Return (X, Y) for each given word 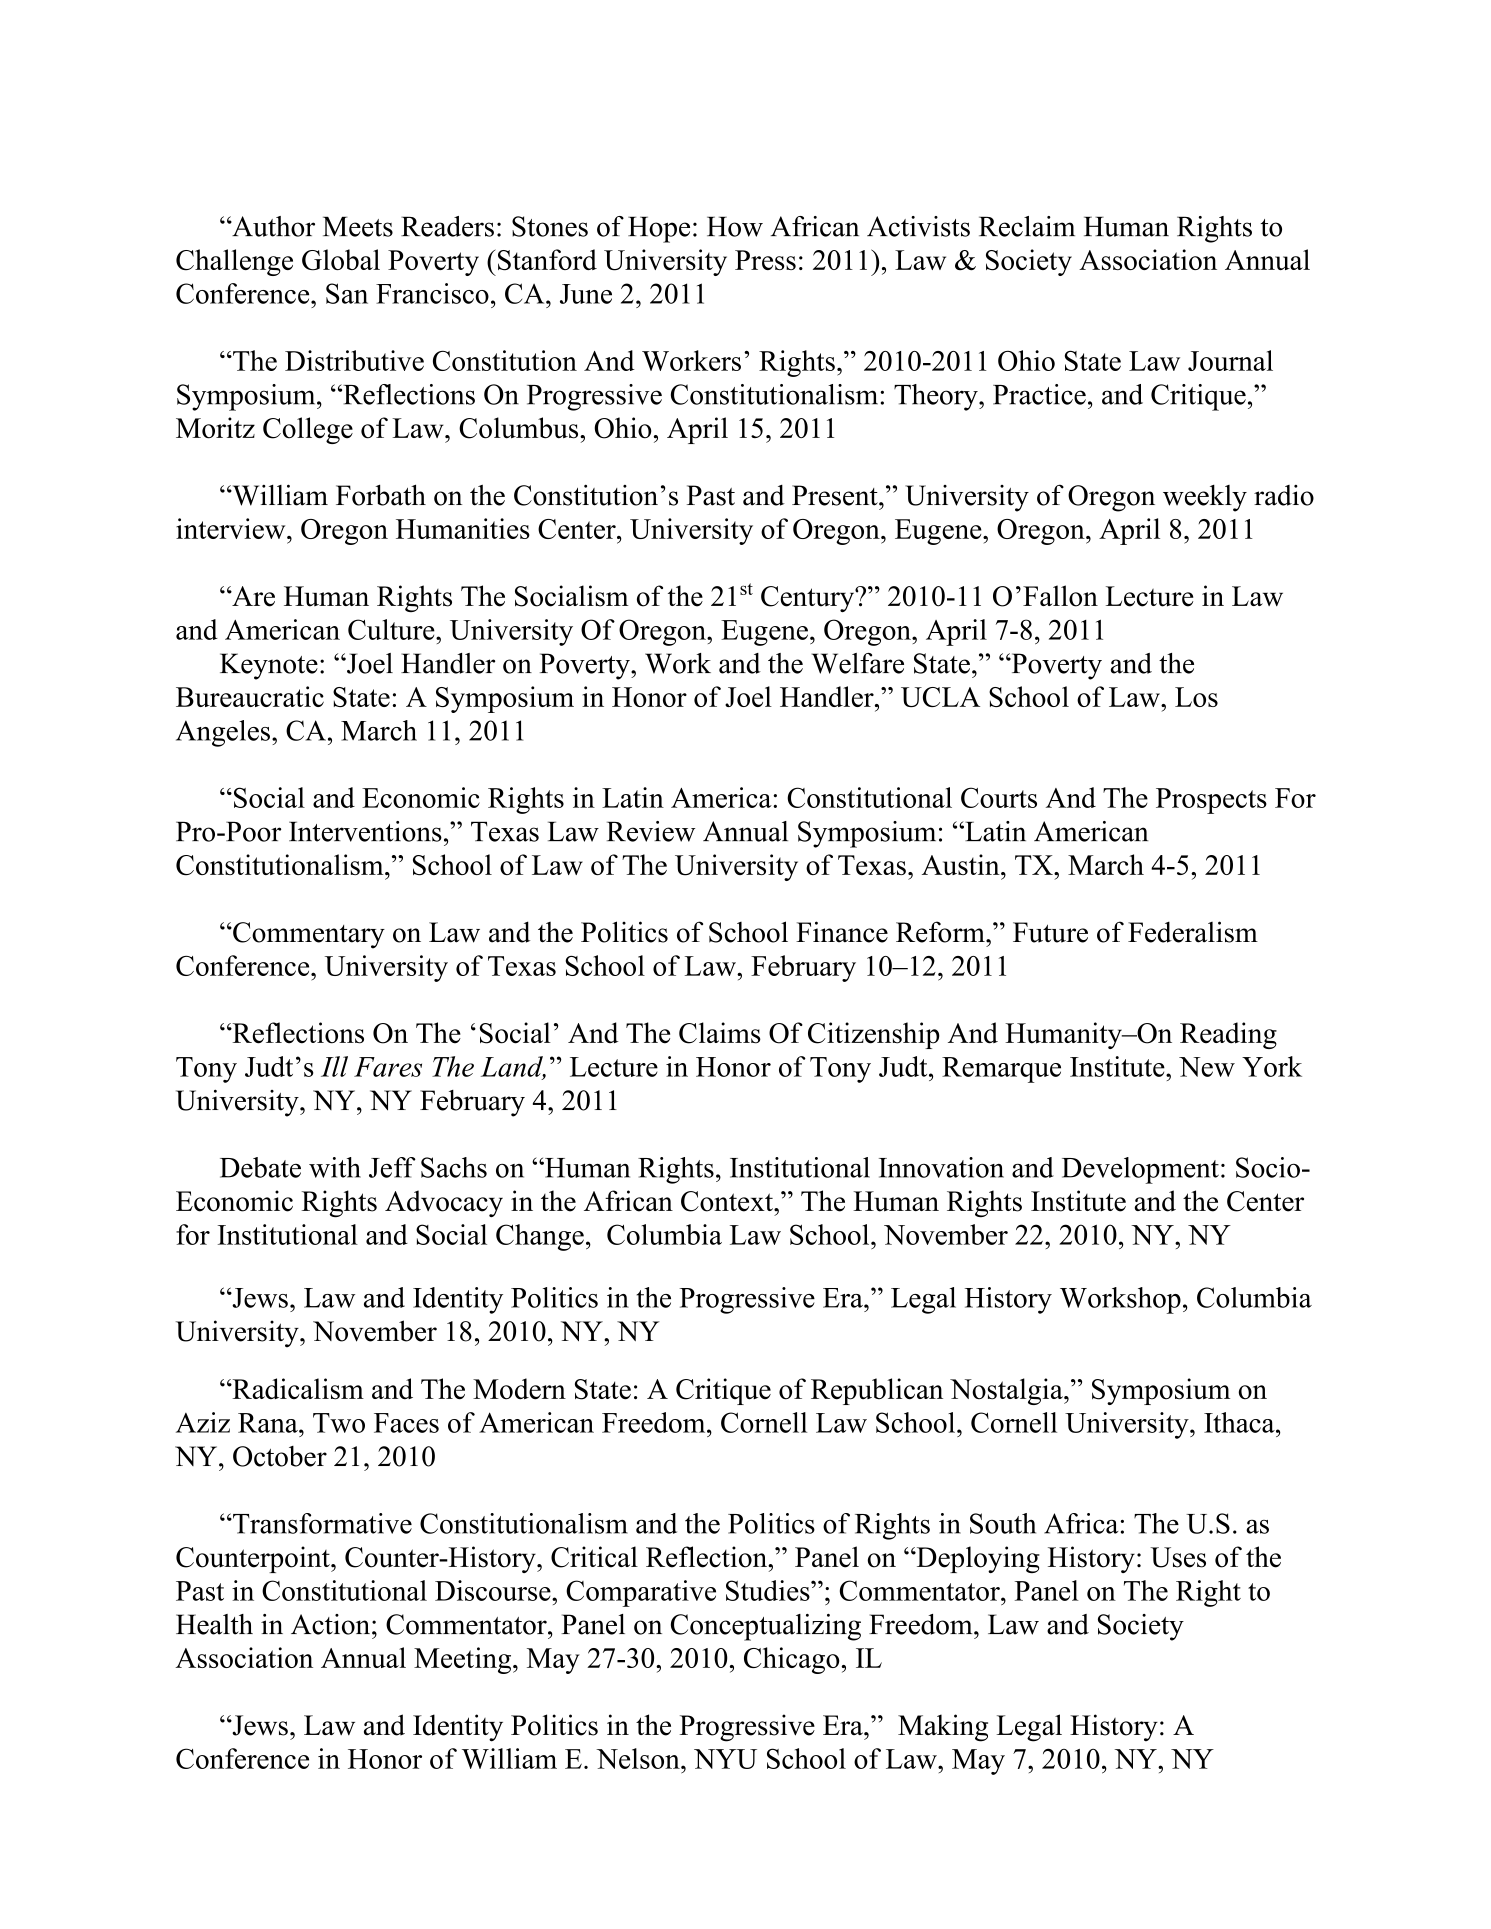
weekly (1205, 498)
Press (765, 260)
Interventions (365, 831)
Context (728, 1201)
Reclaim (1027, 226)
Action (330, 1624)
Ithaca (1240, 1422)
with (335, 1167)
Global (341, 260)
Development (1140, 1170)
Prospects (1211, 801)
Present (836, 495)
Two (339, 1423)
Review (651, 831)
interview (232, 528)
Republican (877, 1391)
